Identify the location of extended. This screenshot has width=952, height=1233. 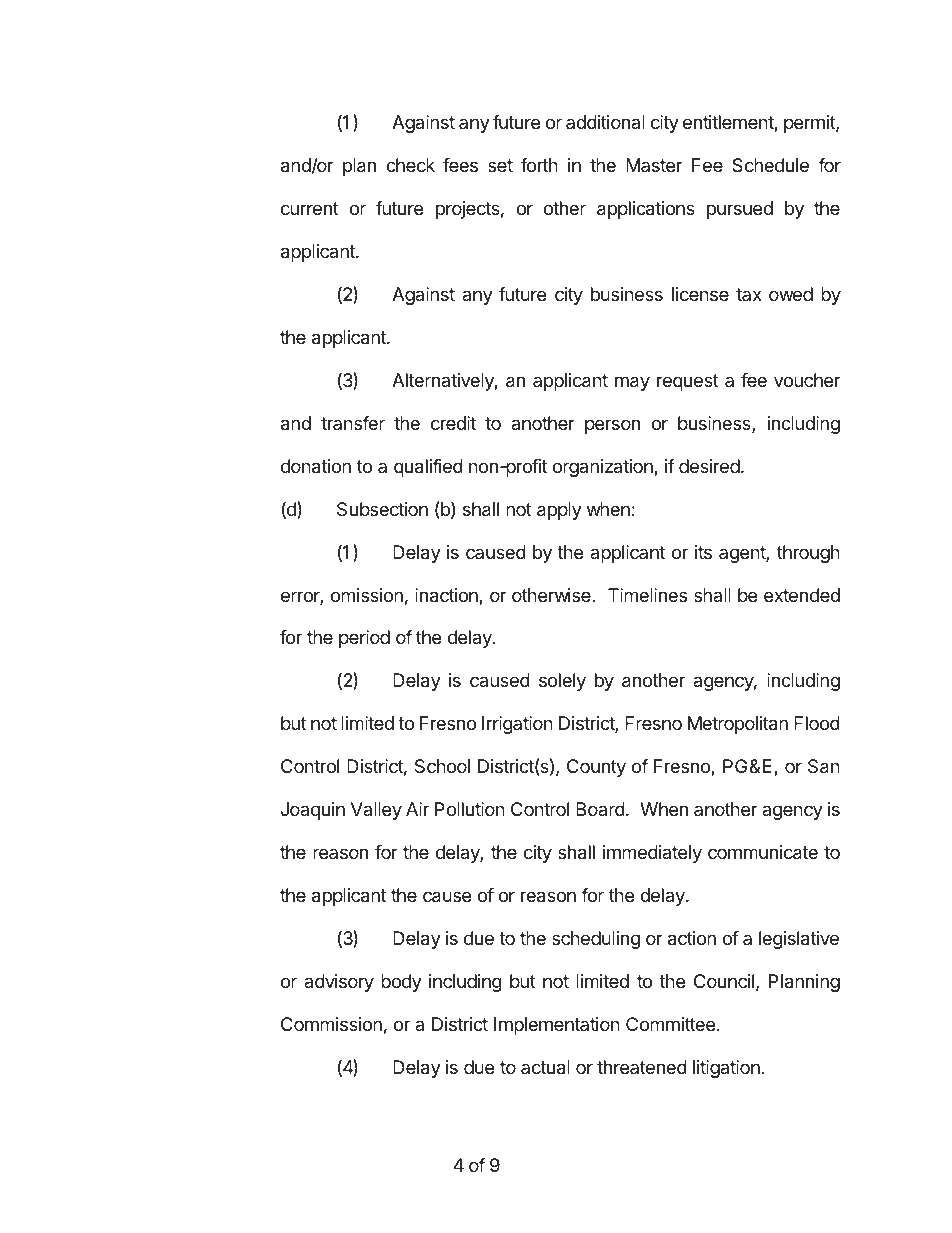
(802, 595).
